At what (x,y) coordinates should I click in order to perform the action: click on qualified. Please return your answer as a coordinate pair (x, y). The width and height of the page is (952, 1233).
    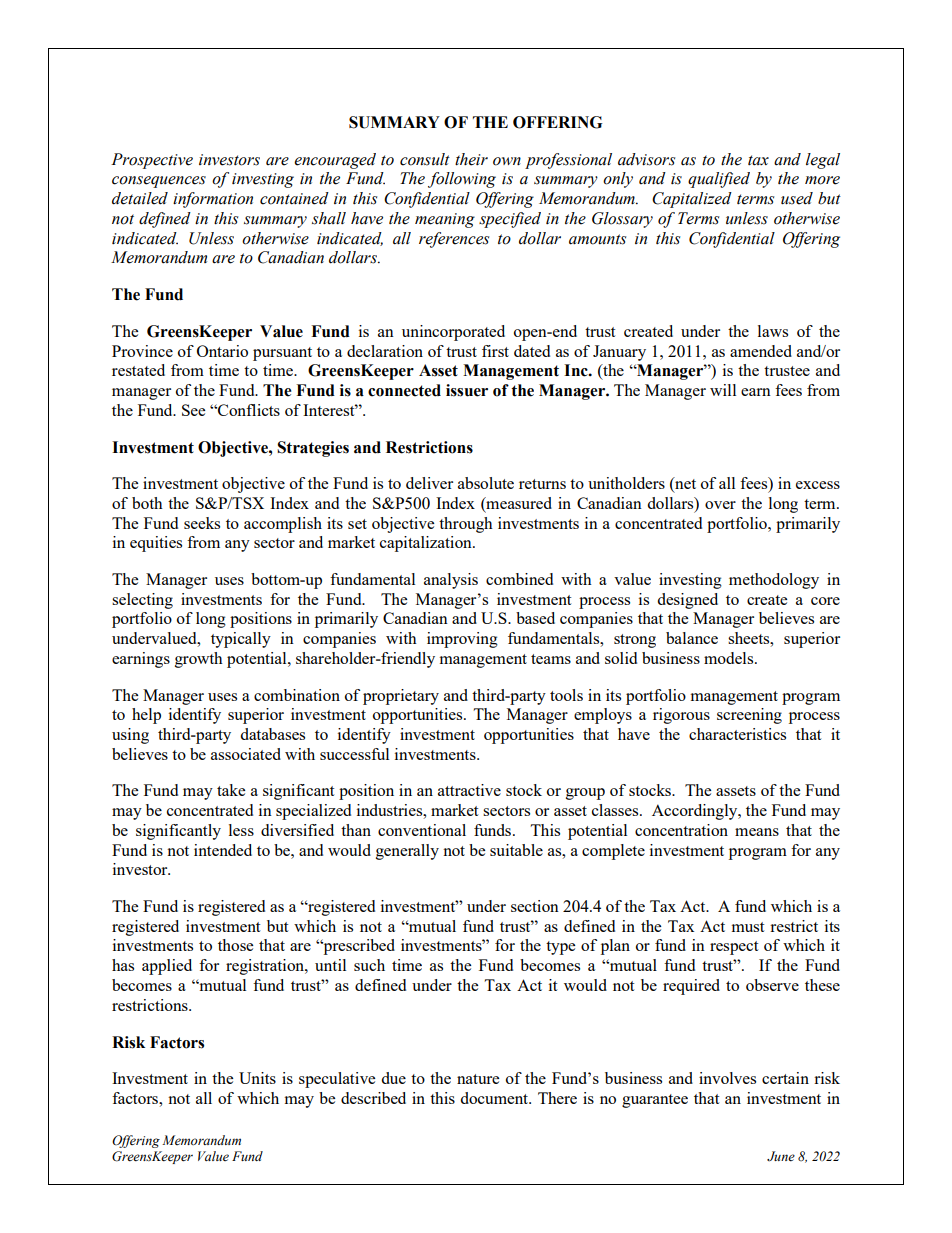
    Looking at the image, I should click on (719, 180).
